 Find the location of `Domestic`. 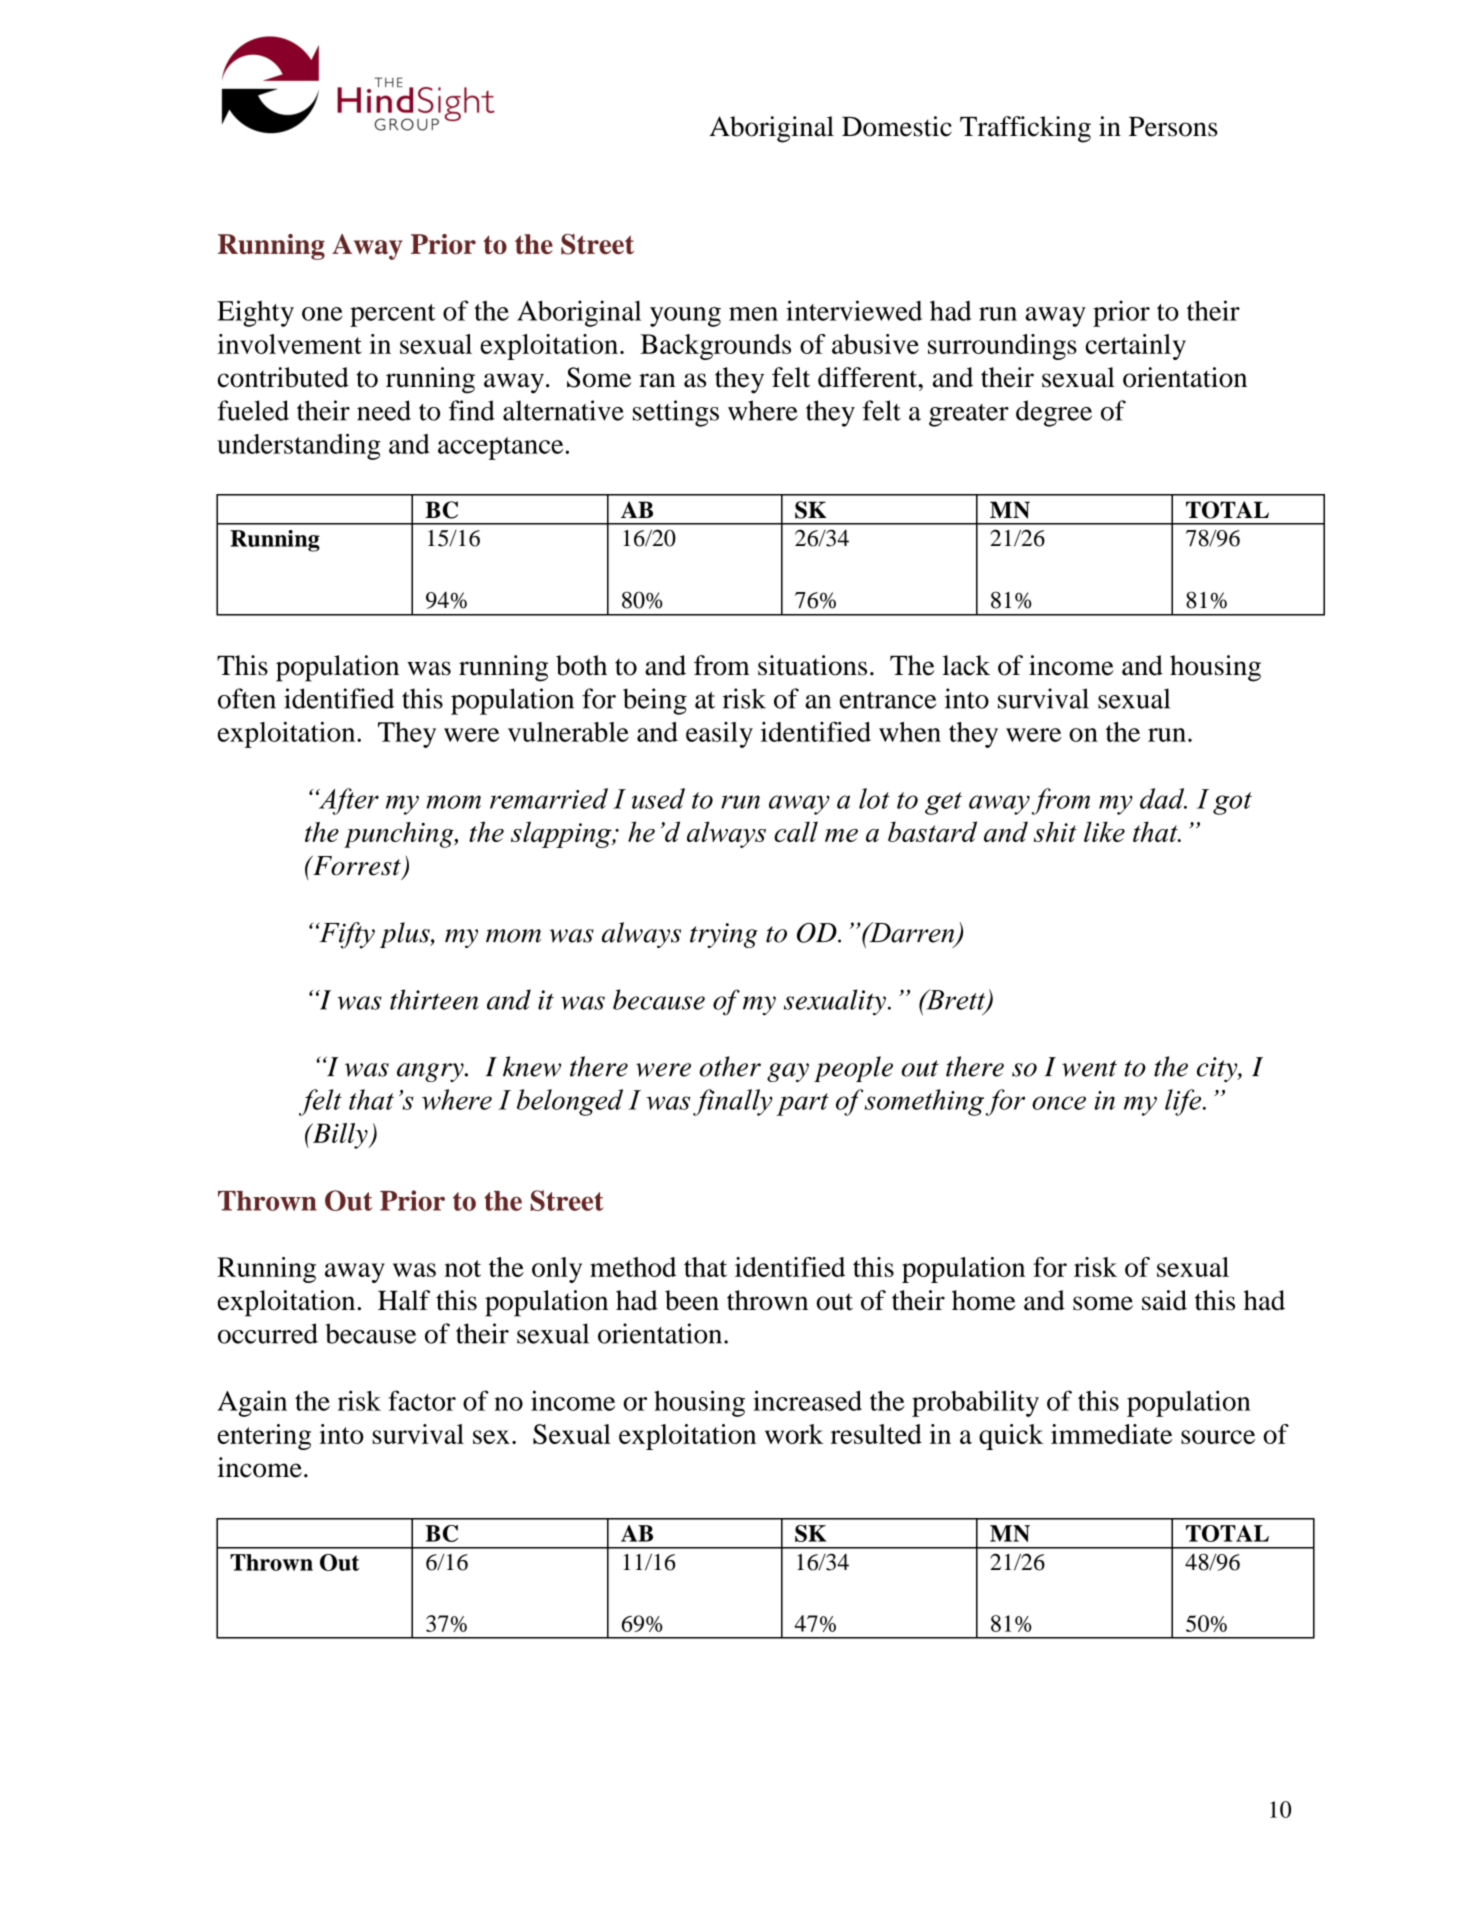

Domestic is located at coordinates (897, 126).
